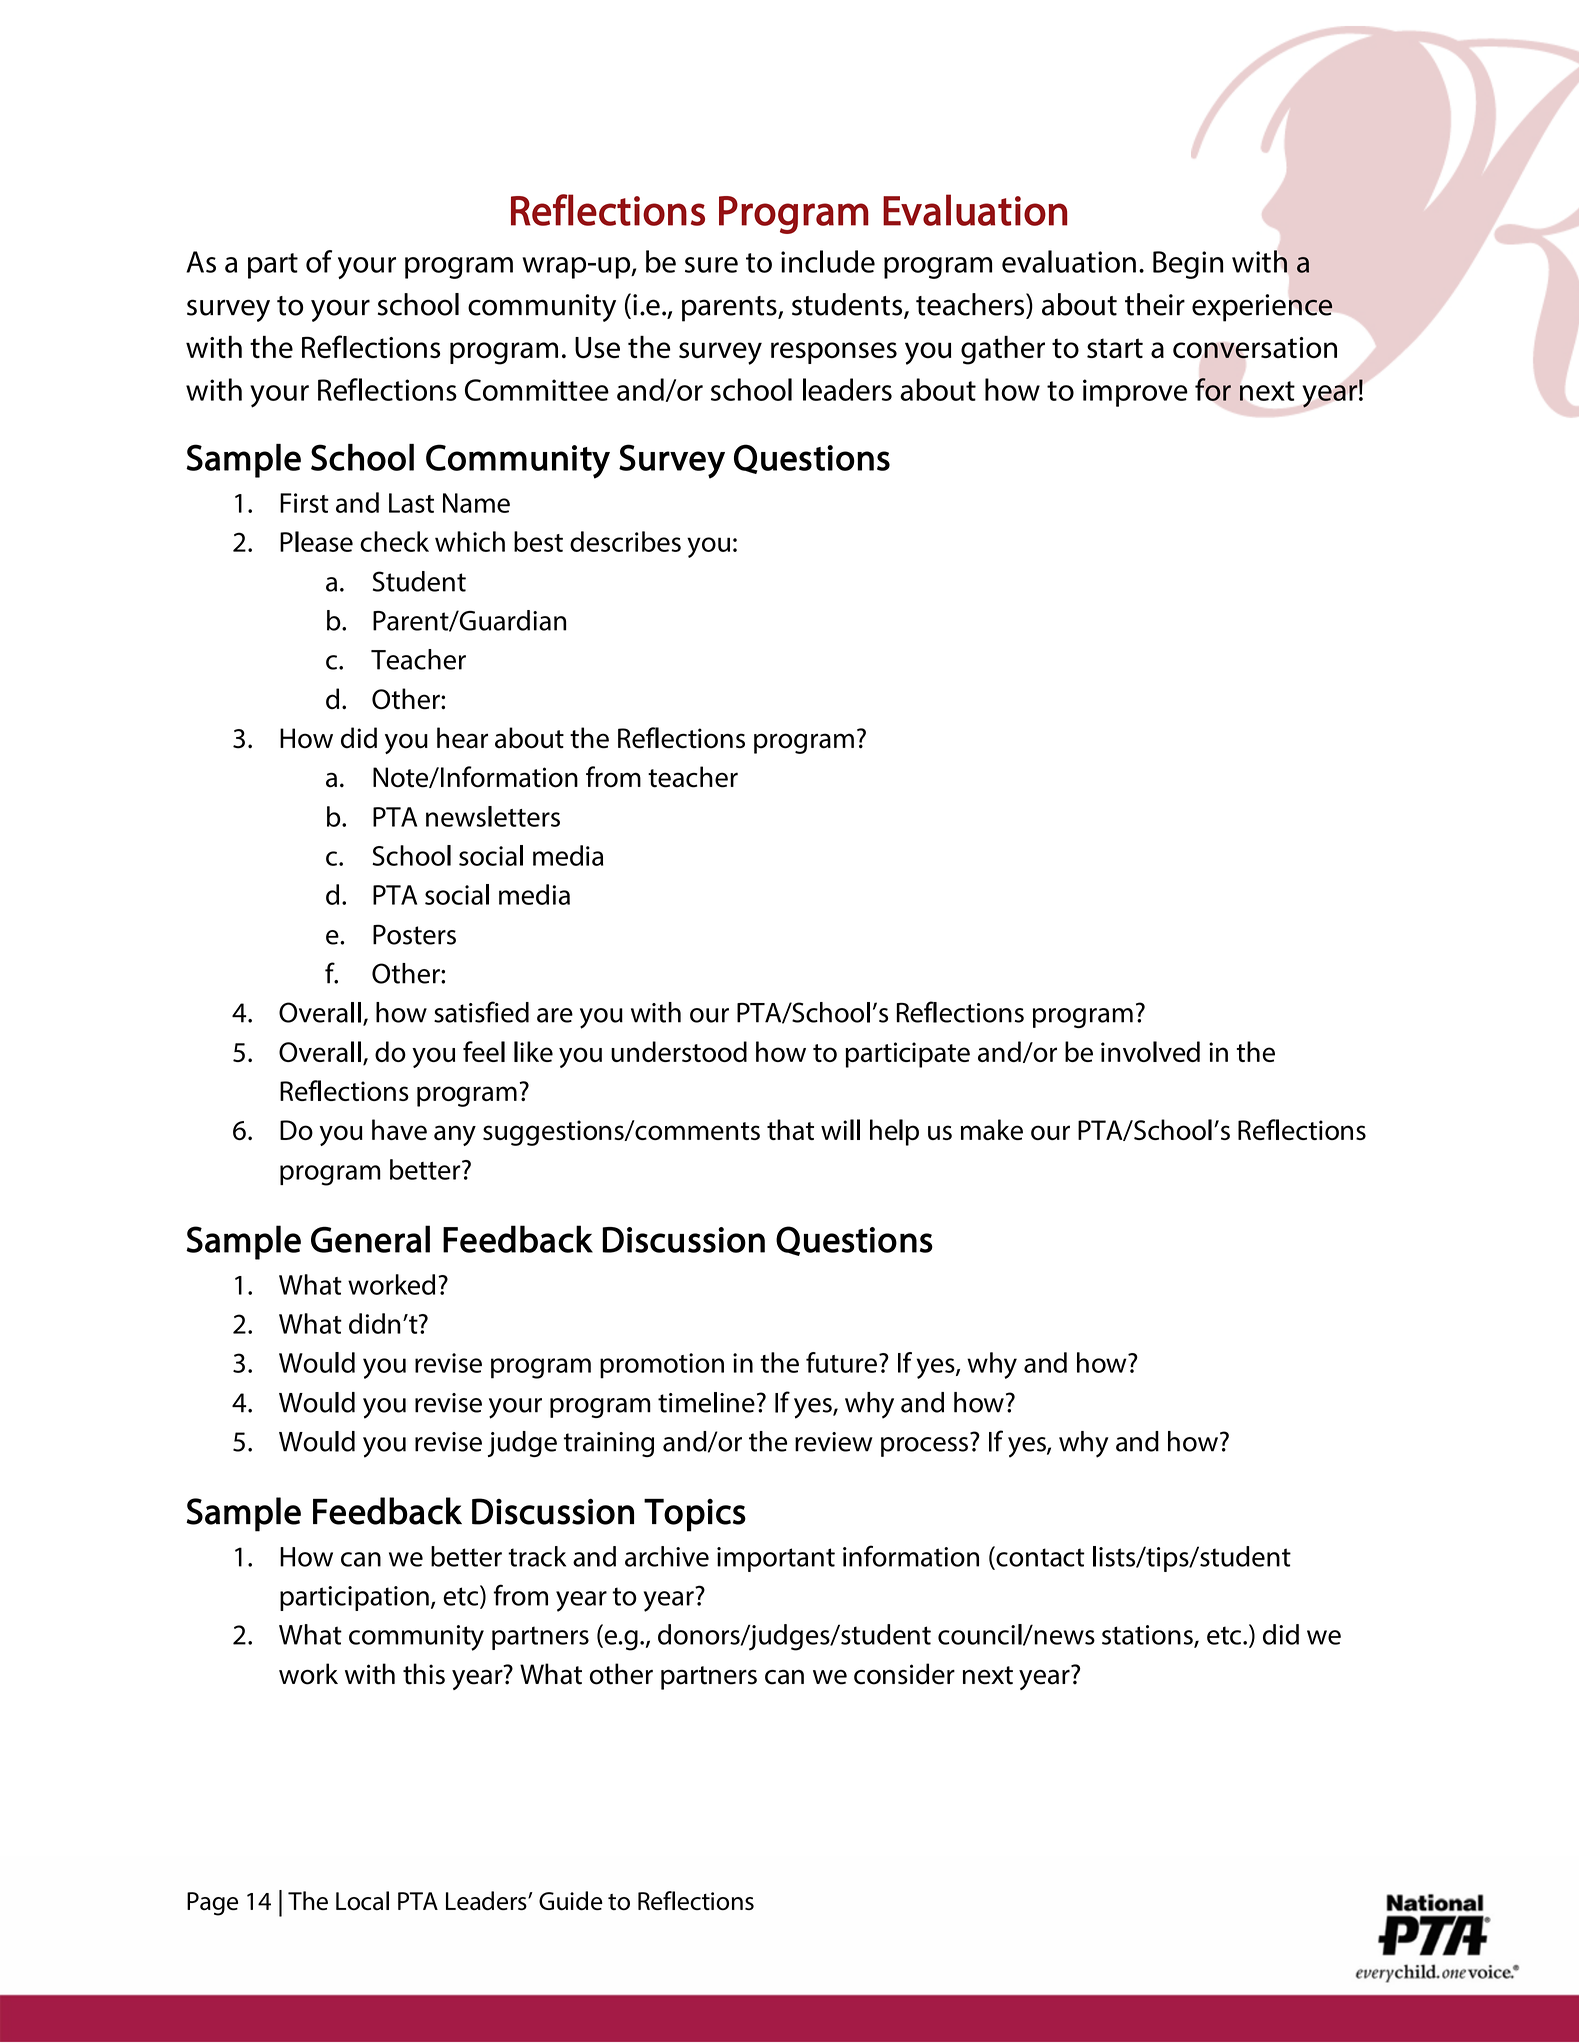  Describe the element at coordinates (1155, 304) in the page. I see `their` at that location.
